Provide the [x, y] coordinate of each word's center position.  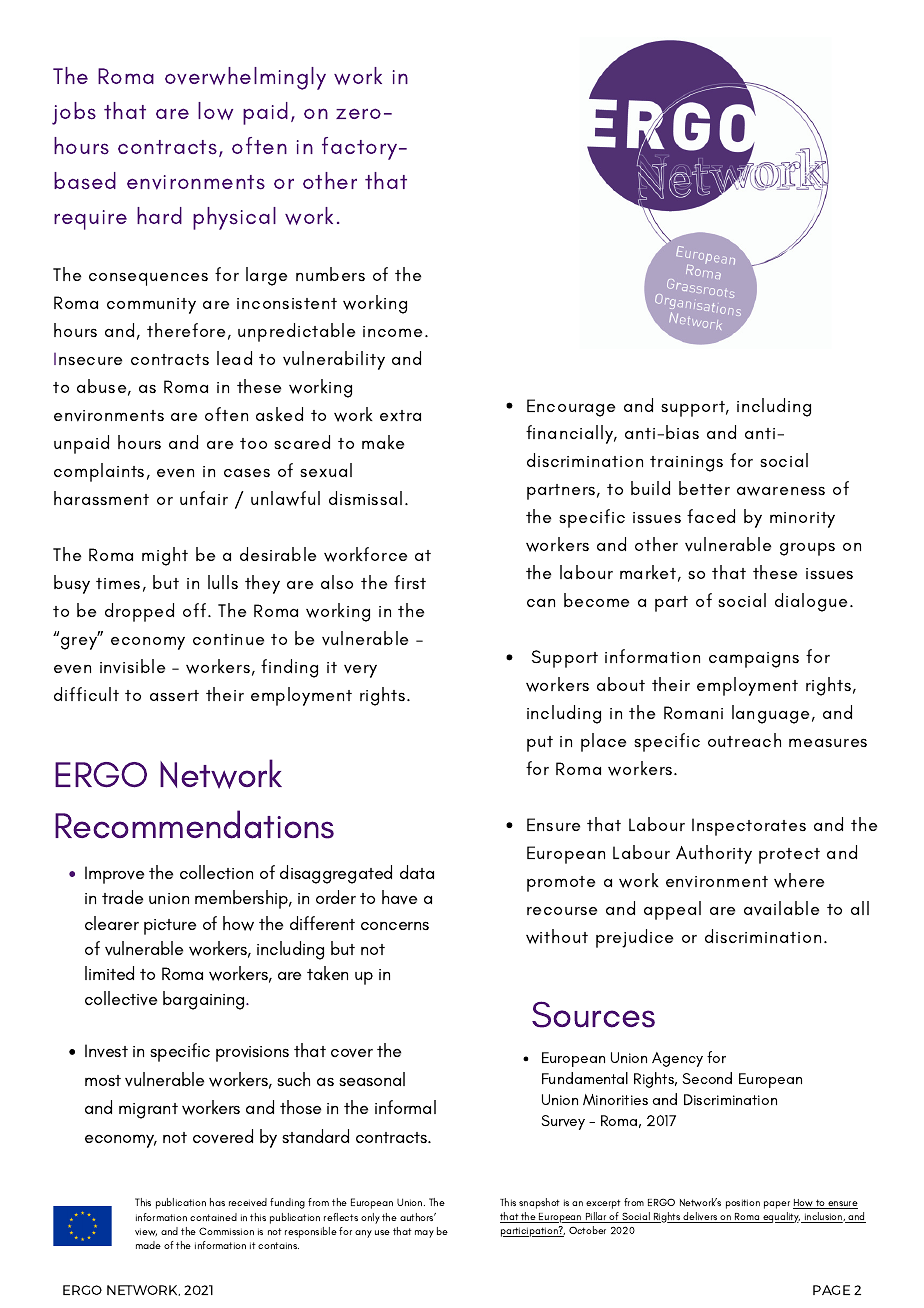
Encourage [571, 408]
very [360, 671]
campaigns [754, 660]
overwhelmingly [245, 78]
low [215, 111]
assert [174, 695]
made [148, 1245]
